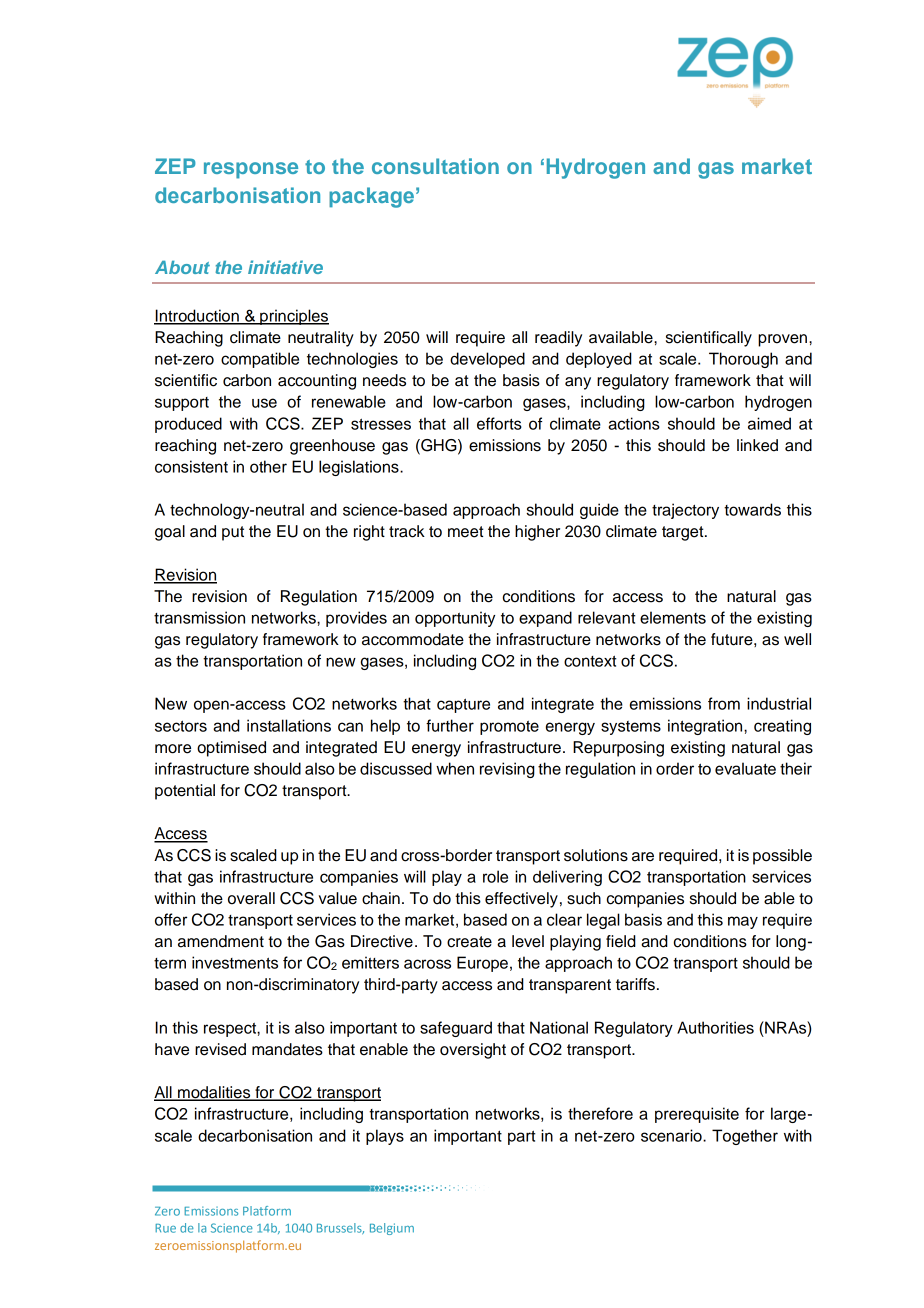 This image has height=1308, width=924. What do you see at coordinates (435, 166) in the image?
I see `consultation` at bounding box center [435, 166].
